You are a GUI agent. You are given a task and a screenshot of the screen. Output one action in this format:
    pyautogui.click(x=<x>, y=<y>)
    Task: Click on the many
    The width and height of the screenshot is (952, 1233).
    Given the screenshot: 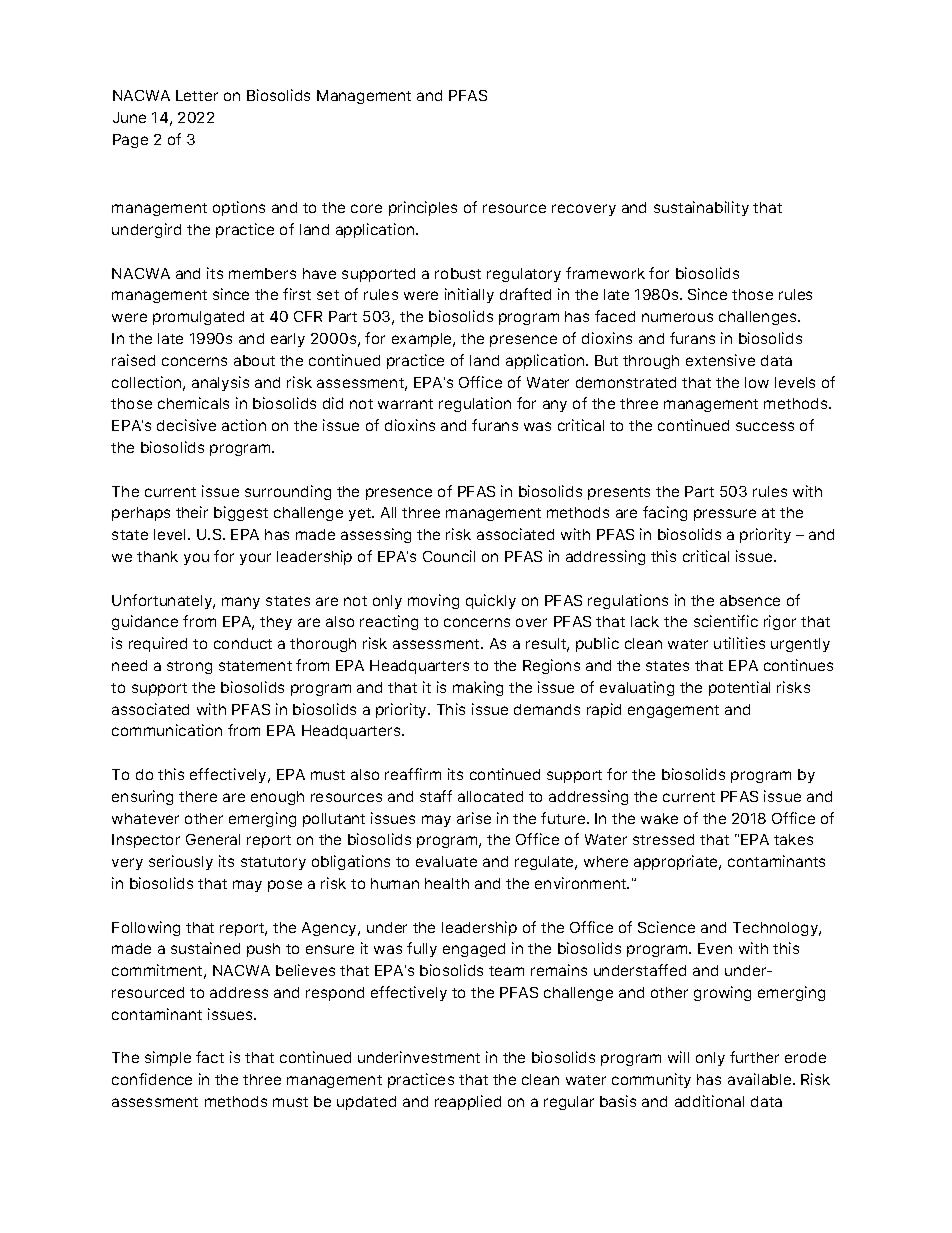 What is the action you would take?
    pyautogui.click(x=241, y=603)
